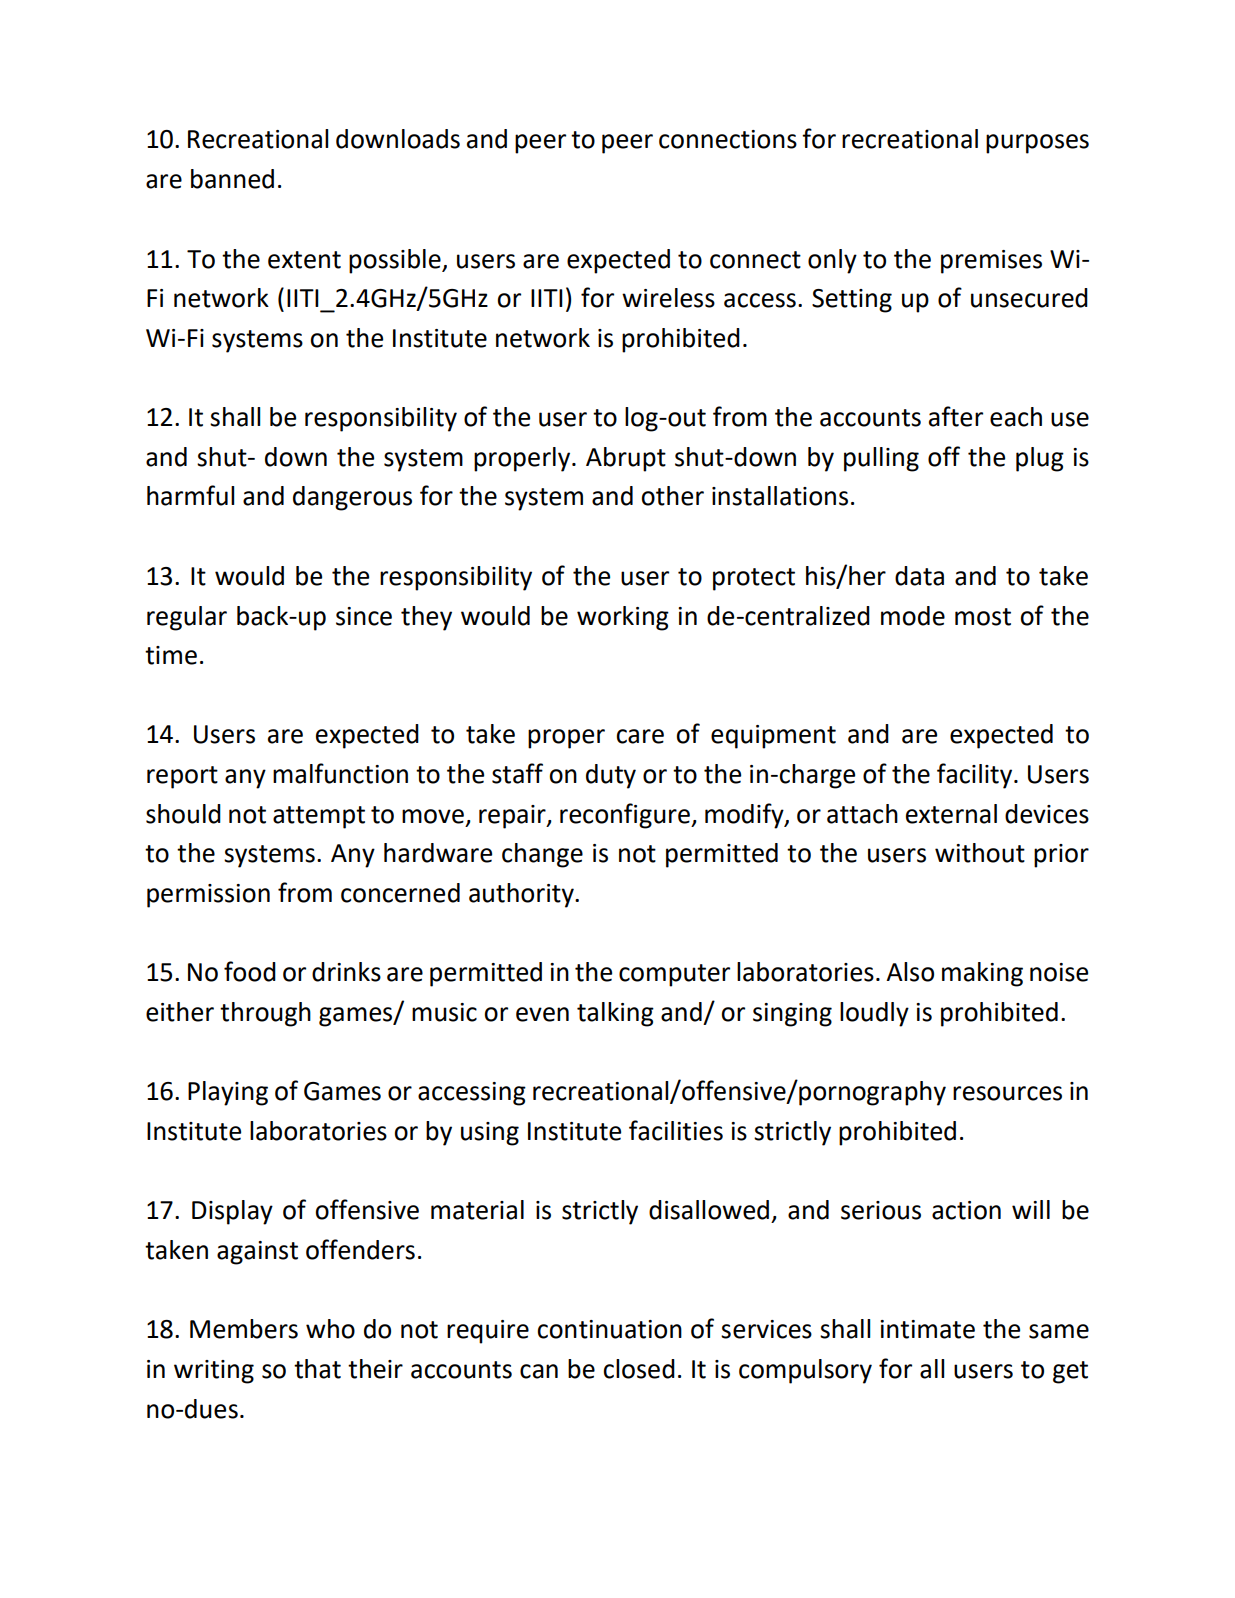 The height and width of the page is (1598, 1235). Describe the element at coordinates (668, 298) in the page. I see `wireless` at that location.
